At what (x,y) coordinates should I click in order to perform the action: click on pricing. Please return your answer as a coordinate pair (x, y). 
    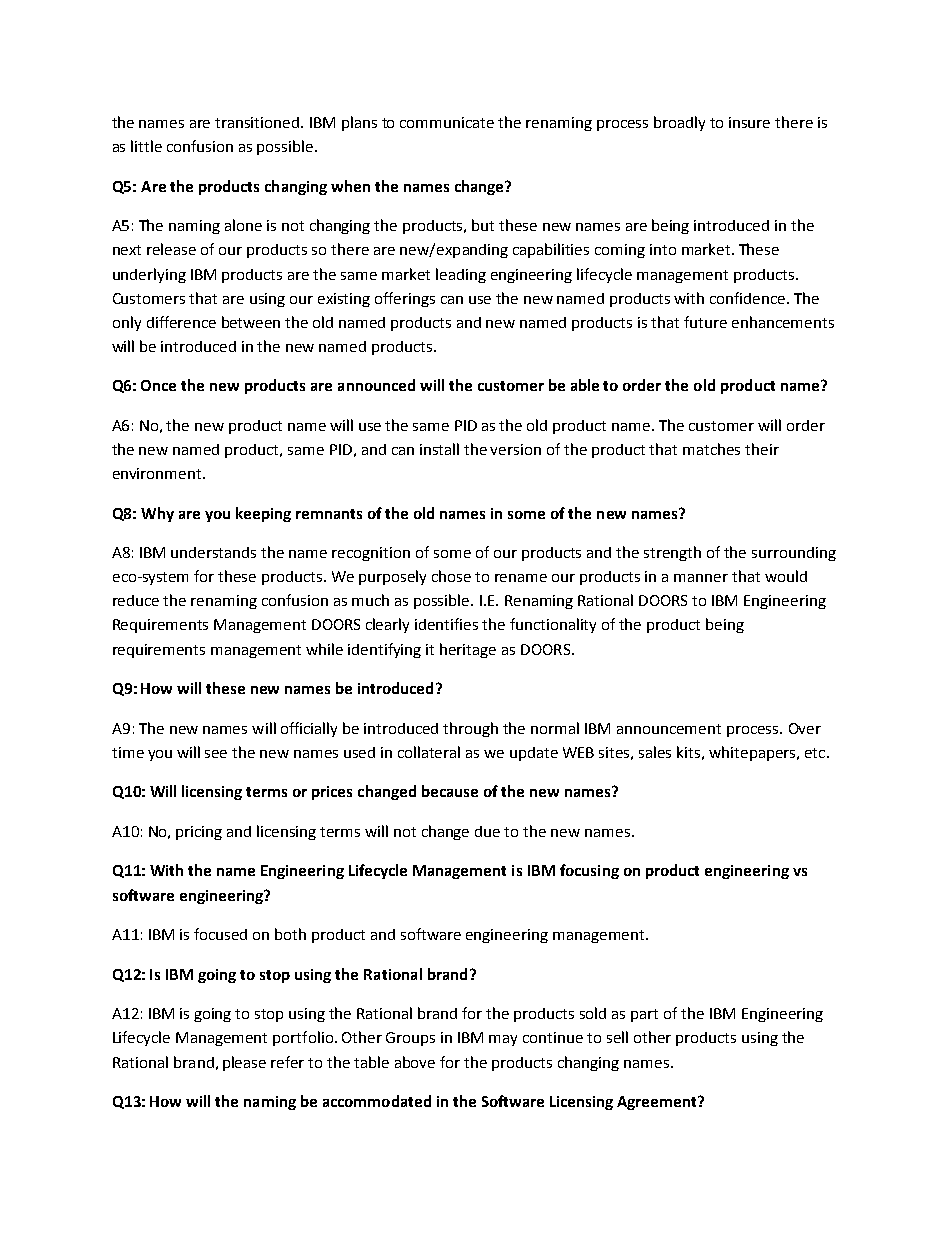
    Looking at the image, I should click on (199, 833).
